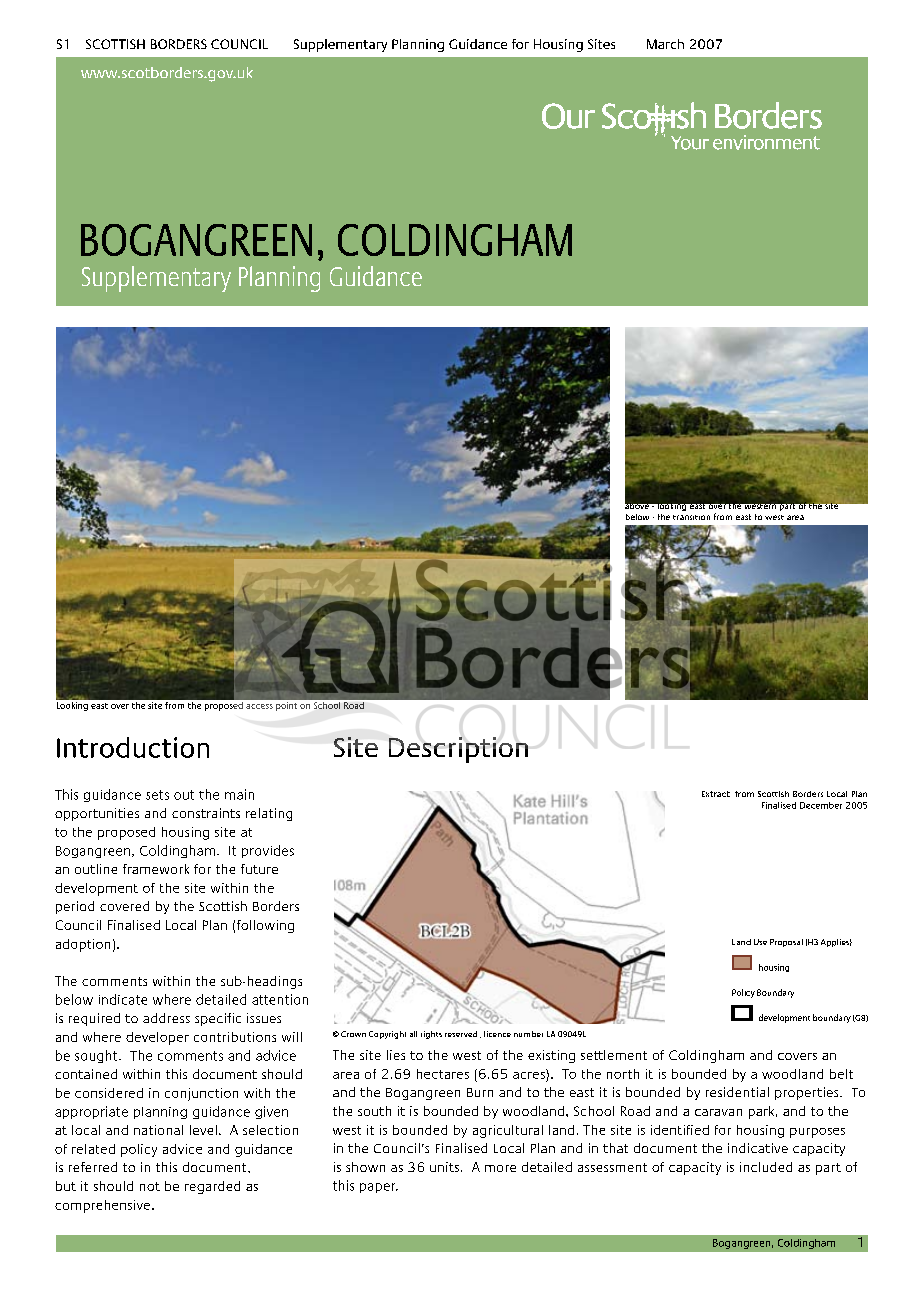 The height and width of the screenshot is (1308, 924). What do you see at coordinates (150, 1186) in the screenshot?
I see `not` at bounding box center [150, 1186].
